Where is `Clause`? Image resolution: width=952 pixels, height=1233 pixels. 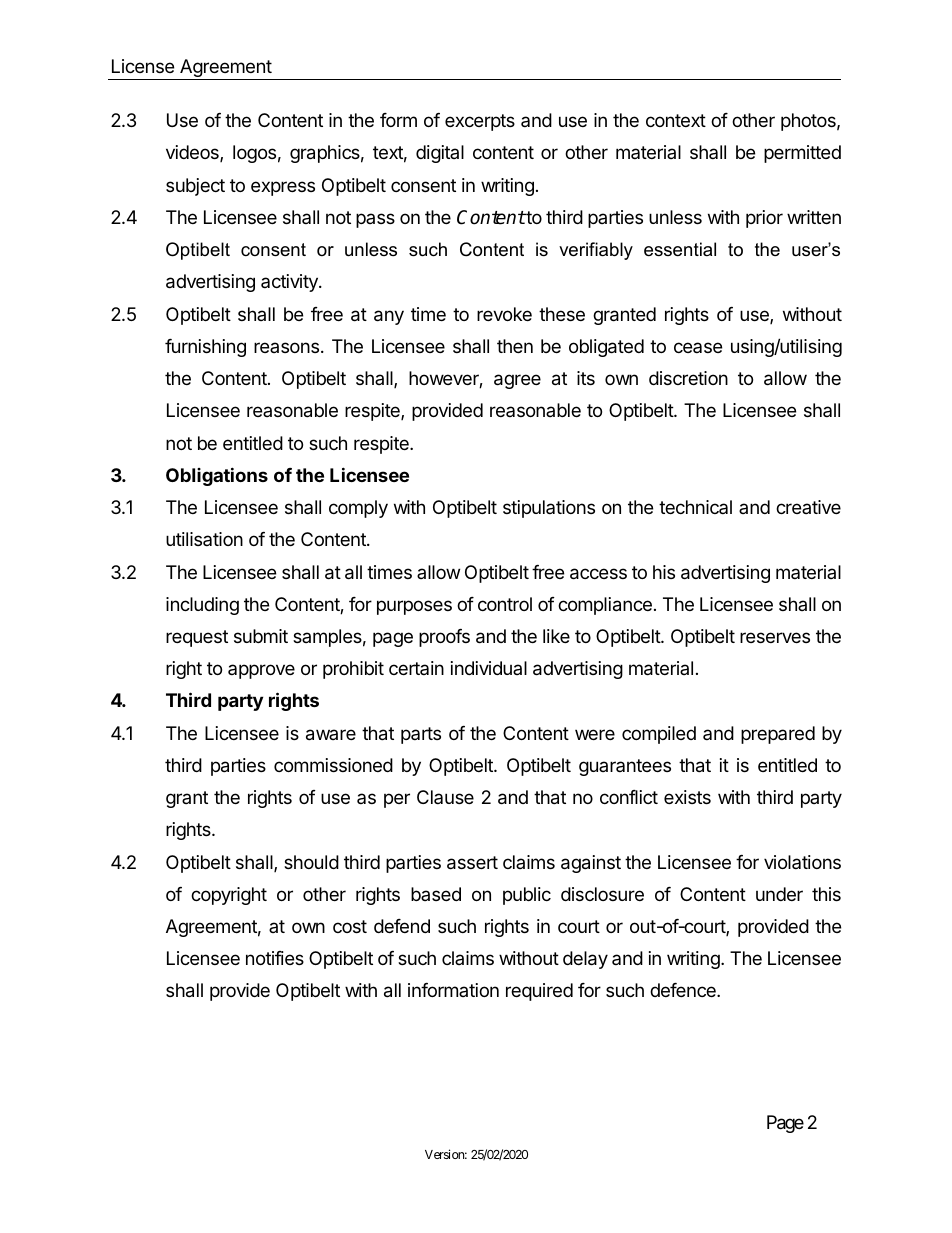 Clause is located at coordinates (445, 797).
